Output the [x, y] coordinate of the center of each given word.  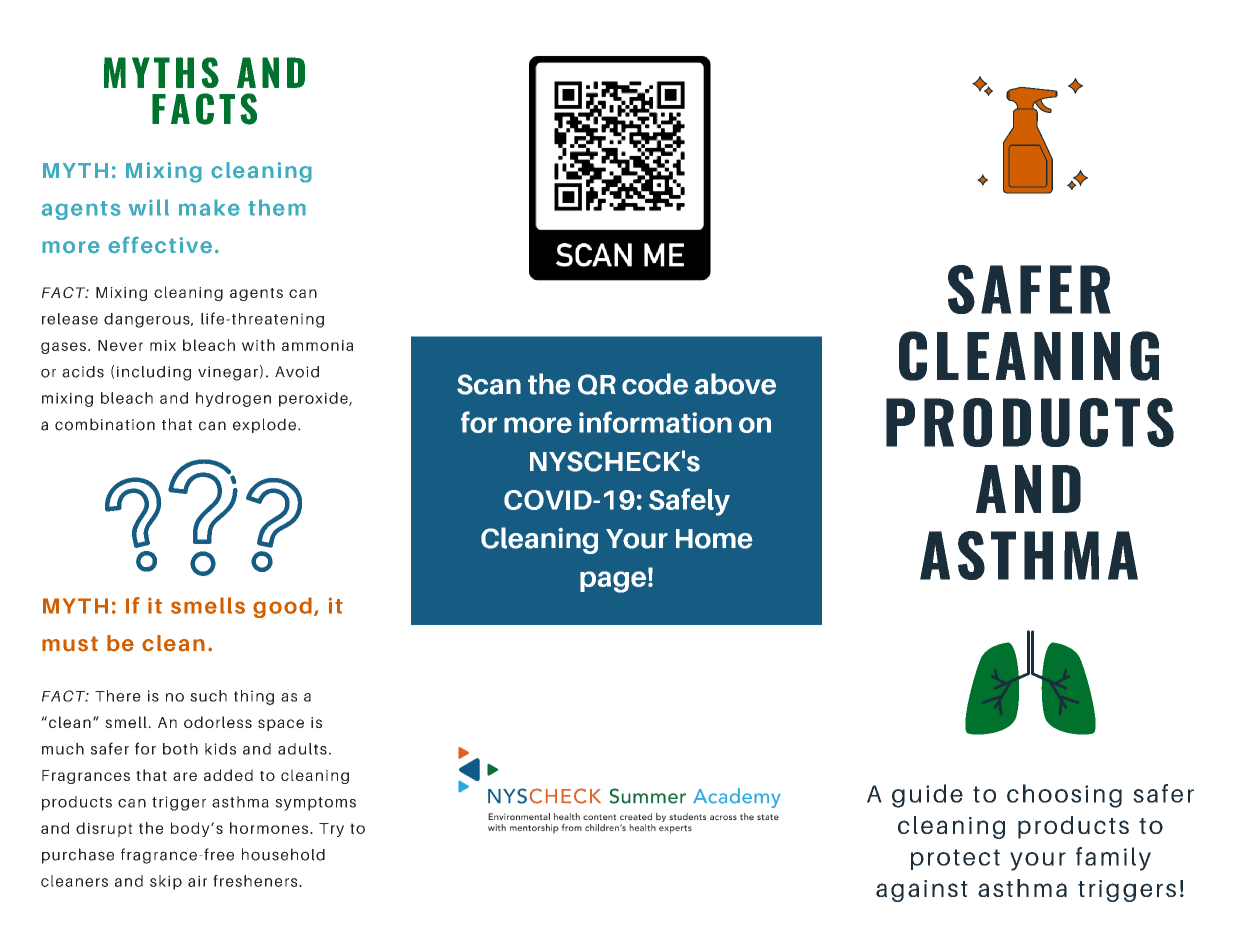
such [208, 696]
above [735, 384]
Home [714, 539]
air [197, 881]
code [655, 384]
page [613, 582]
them [277, 207]
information [655, 422]
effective [160, 245]
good [282, 607]
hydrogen [233, 399]
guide [927, 796]
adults [302, 749]
